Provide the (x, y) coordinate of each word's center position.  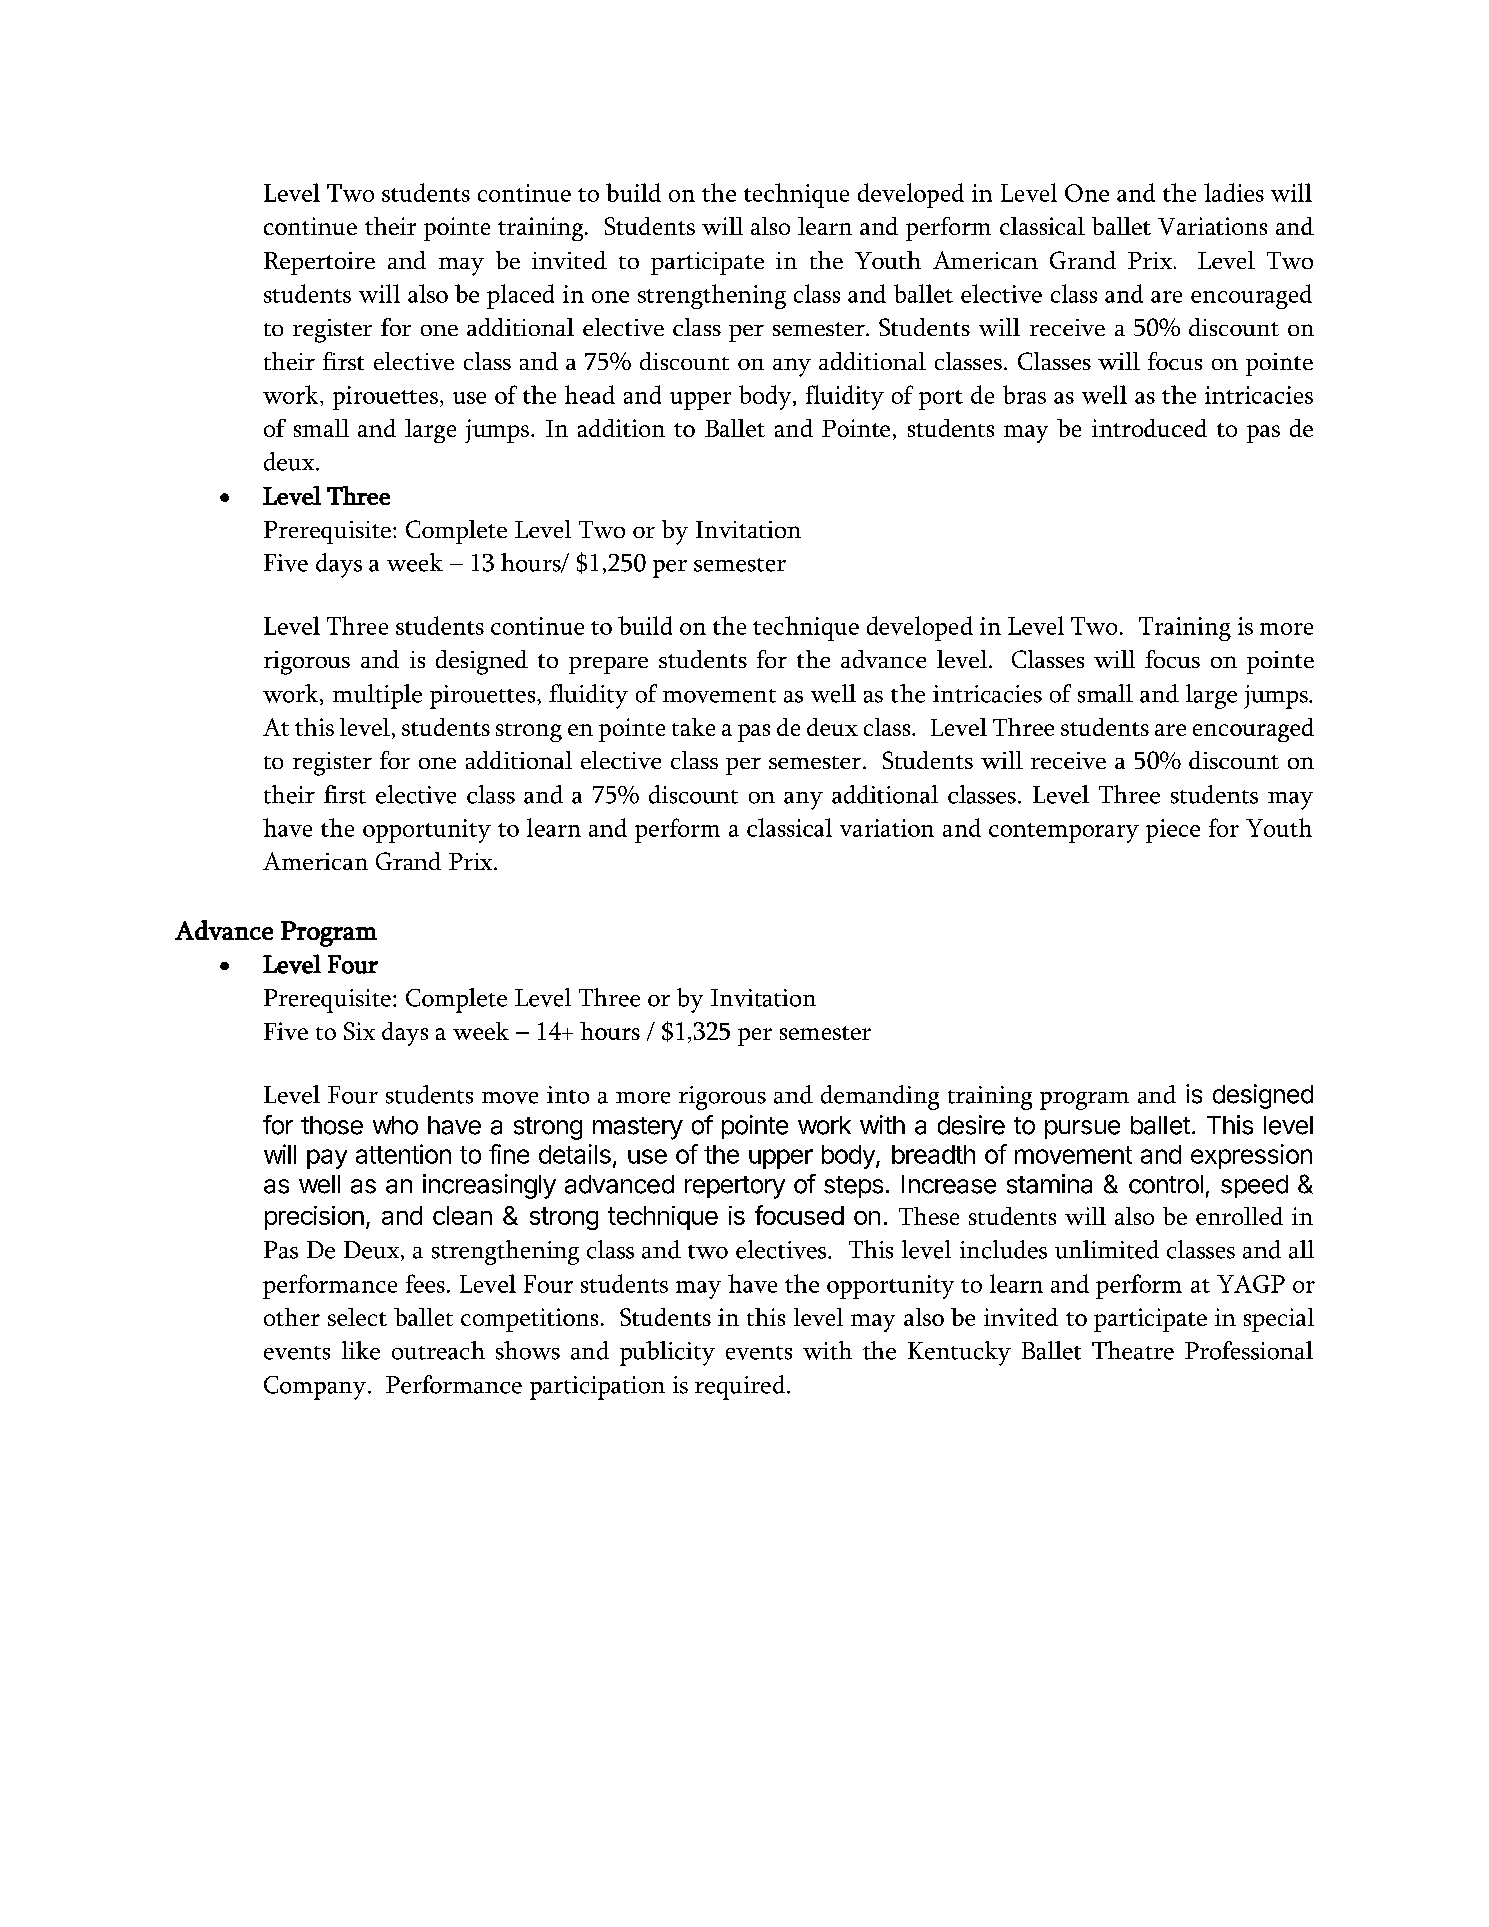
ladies (1234, 192)
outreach (438, 1350)
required (741, 1387)
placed (520, 296)
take (693, 727)
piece (1173, 831)
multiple (377, 696)
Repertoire (319, 263)
